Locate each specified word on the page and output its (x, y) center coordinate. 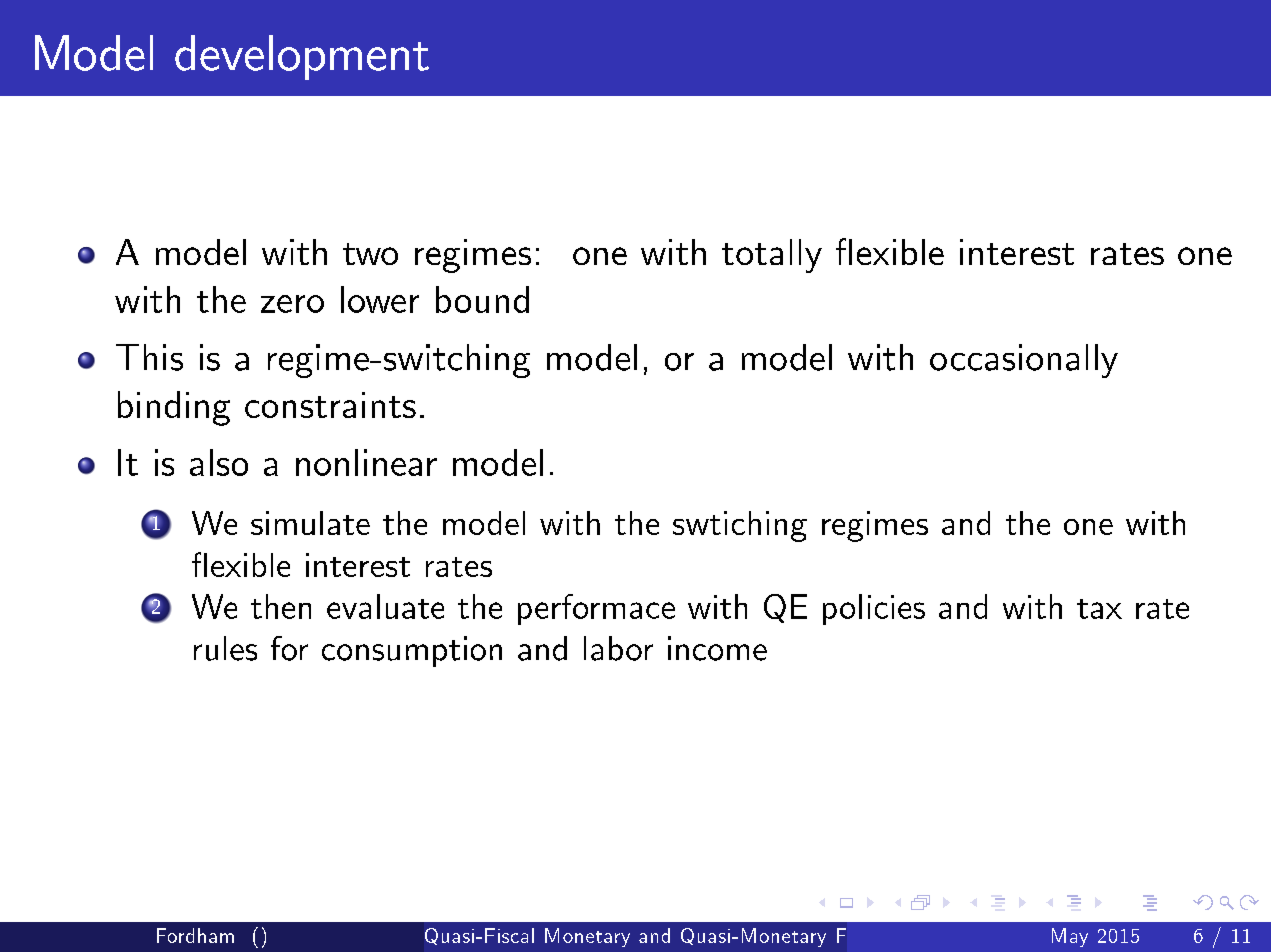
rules (225, 648)
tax (1099, 609)
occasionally (1024, 361)
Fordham (195, 935)
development (302, 57)
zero (292, 304)
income (717, 648)
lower (380, 299)
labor (618, 648)
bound (482, 299)
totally (772, 256)
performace (596, 609)
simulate (310, 523)
